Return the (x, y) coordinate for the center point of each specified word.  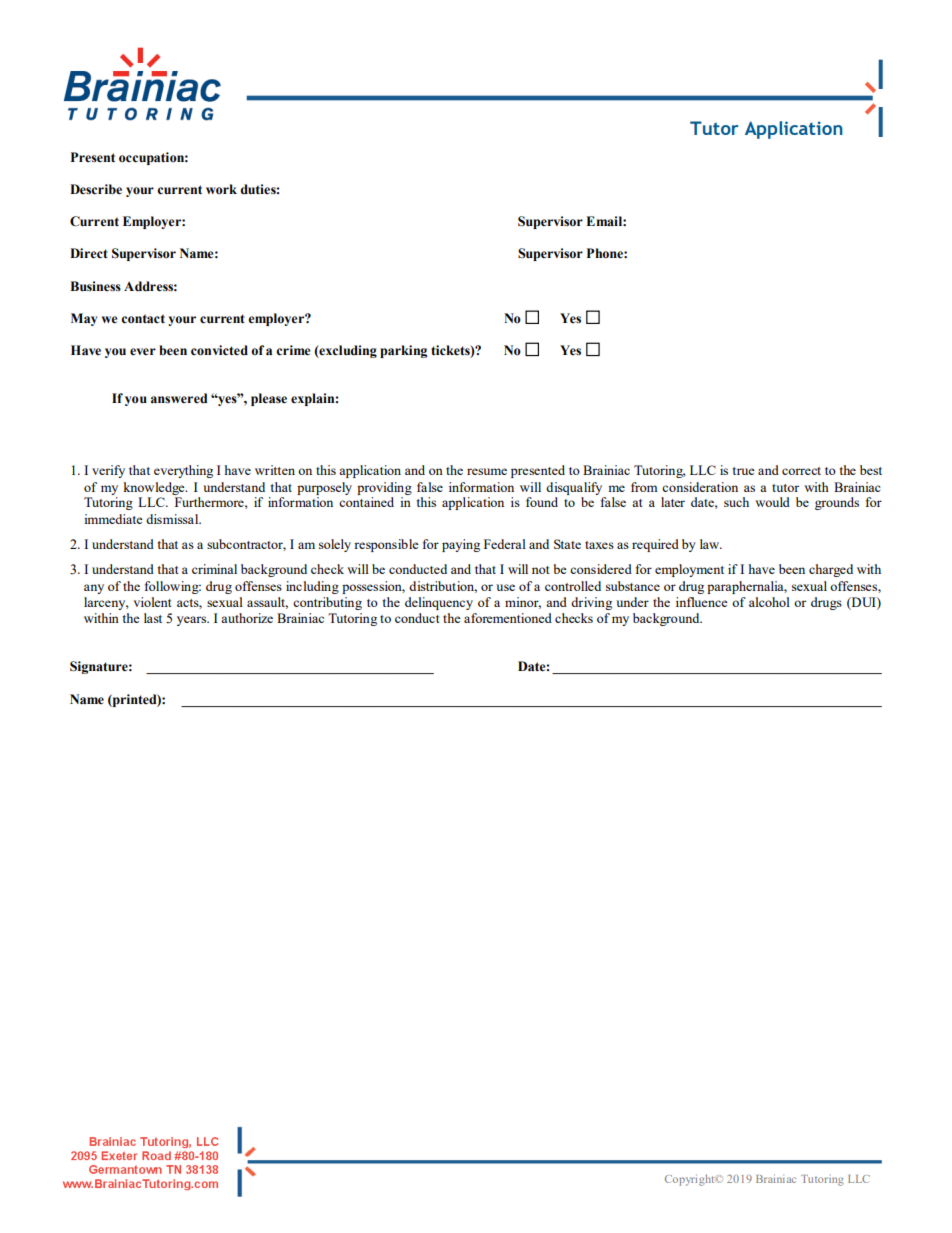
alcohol (769, 602)
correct (801, 471)
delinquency (439, 603)
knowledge (155, 488)
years (193, 621)
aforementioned (508, 618)
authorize (247, 618)
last (153, 618)
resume (487, 471)
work (221, 189)
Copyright (691, 1180)
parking (403, 351)
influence (702, 602)
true (743, 471)
